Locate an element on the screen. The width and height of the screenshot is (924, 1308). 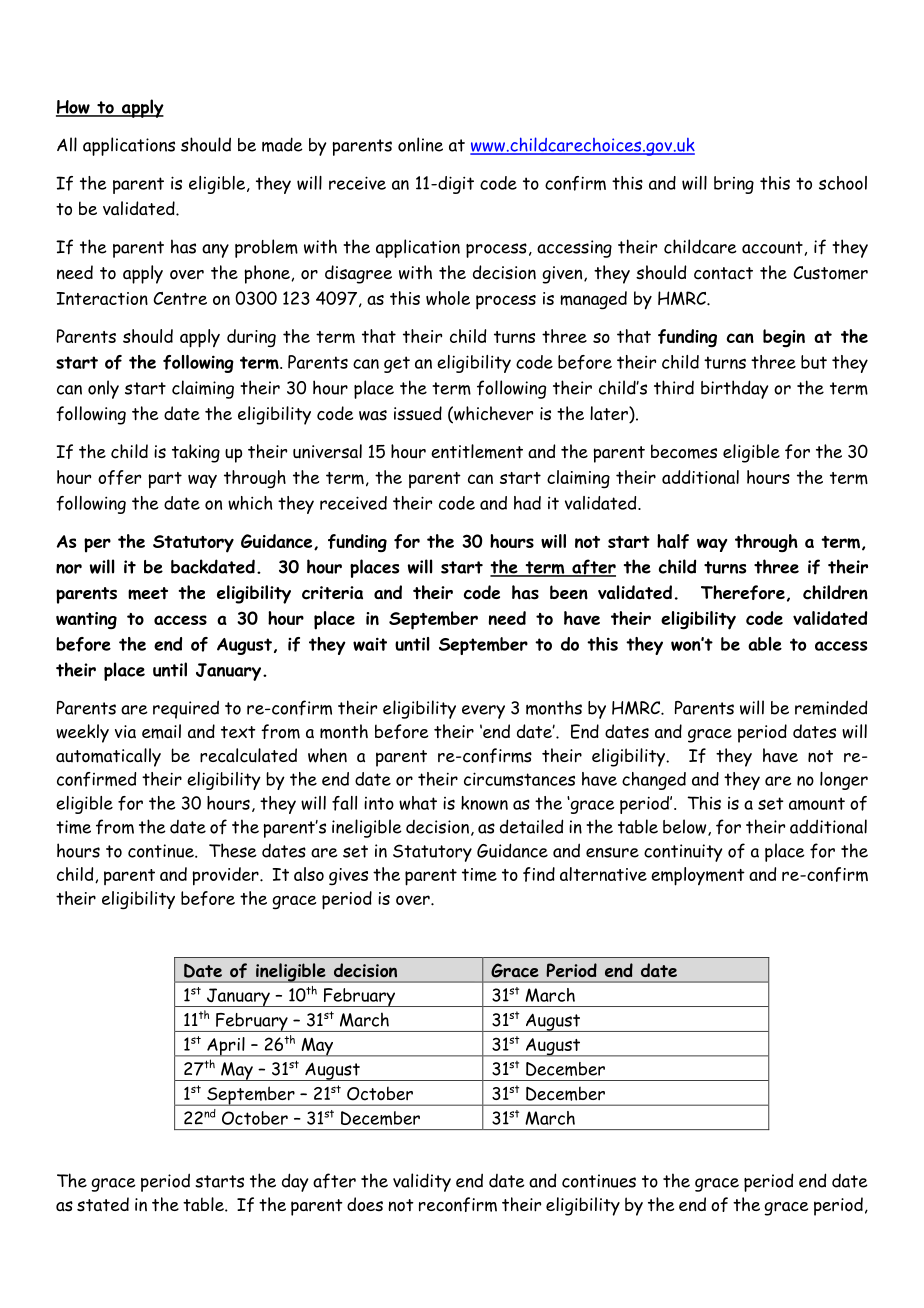
stated is located at coordinates (103, 1204).
